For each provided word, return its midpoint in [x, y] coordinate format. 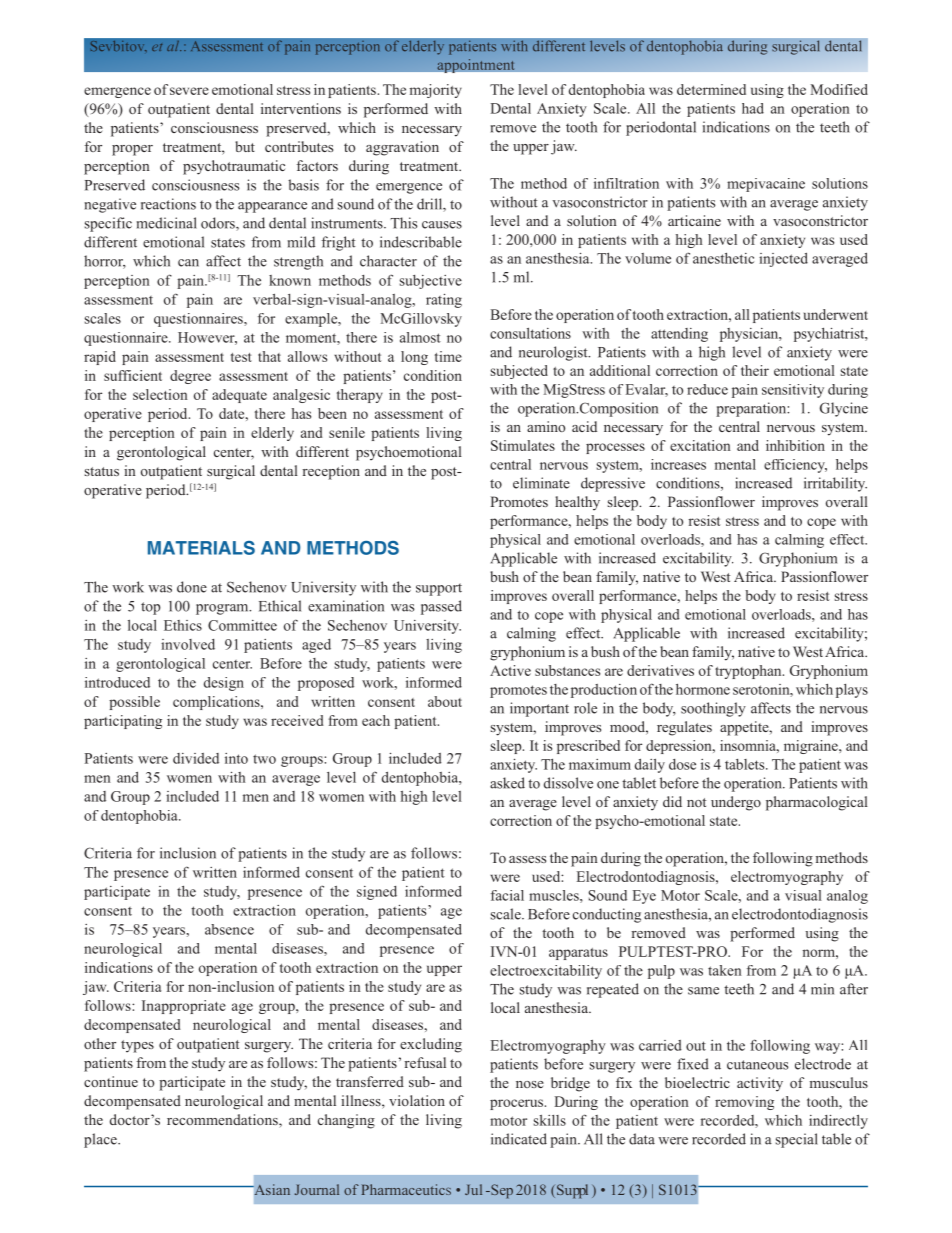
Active [510, 670]
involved [188, 644]
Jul [473, 1189]
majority [436, 91]
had [753, 108]
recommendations [223, 1121]
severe [189, 91]
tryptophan [749, 672]
